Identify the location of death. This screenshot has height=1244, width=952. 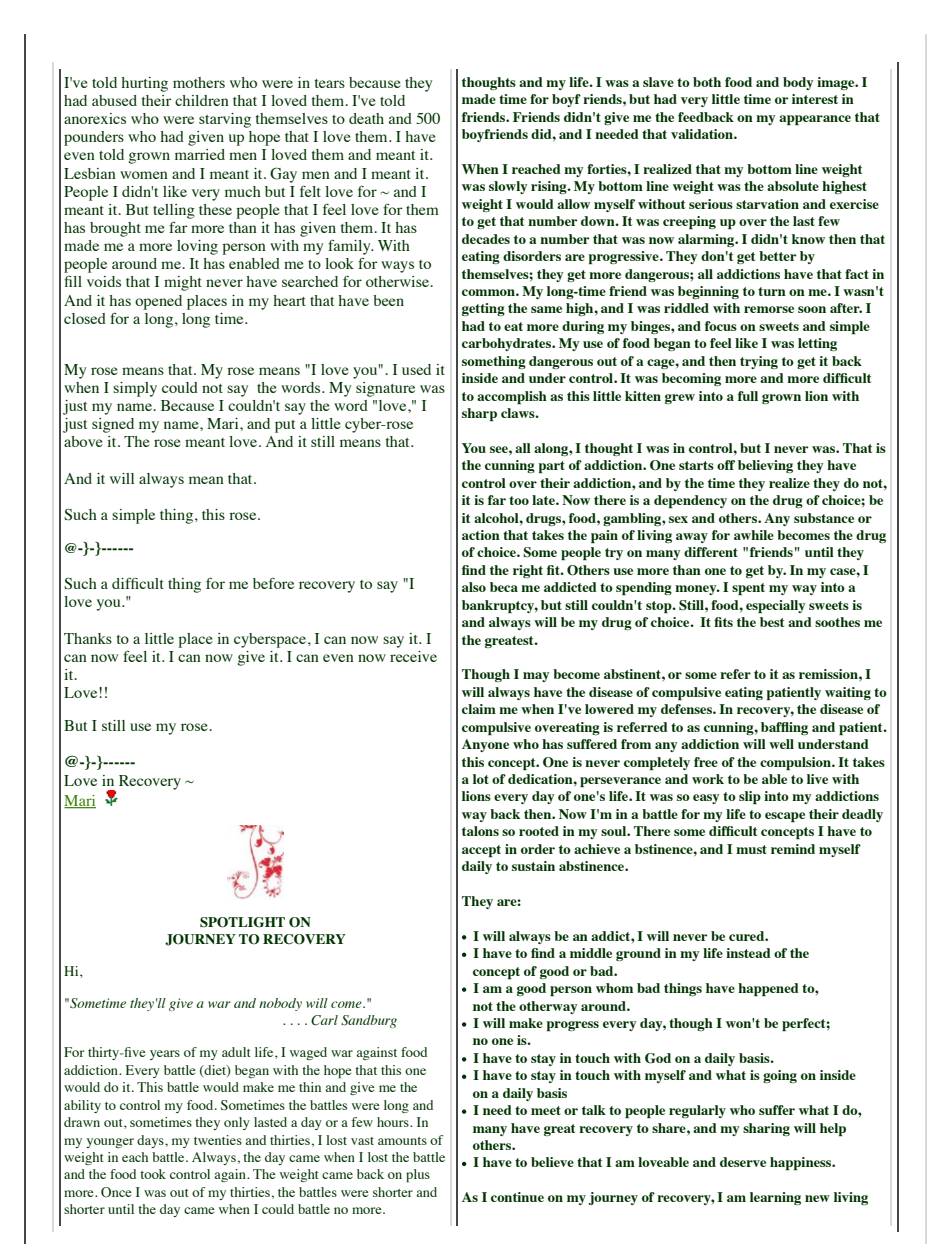
(366, 118).
